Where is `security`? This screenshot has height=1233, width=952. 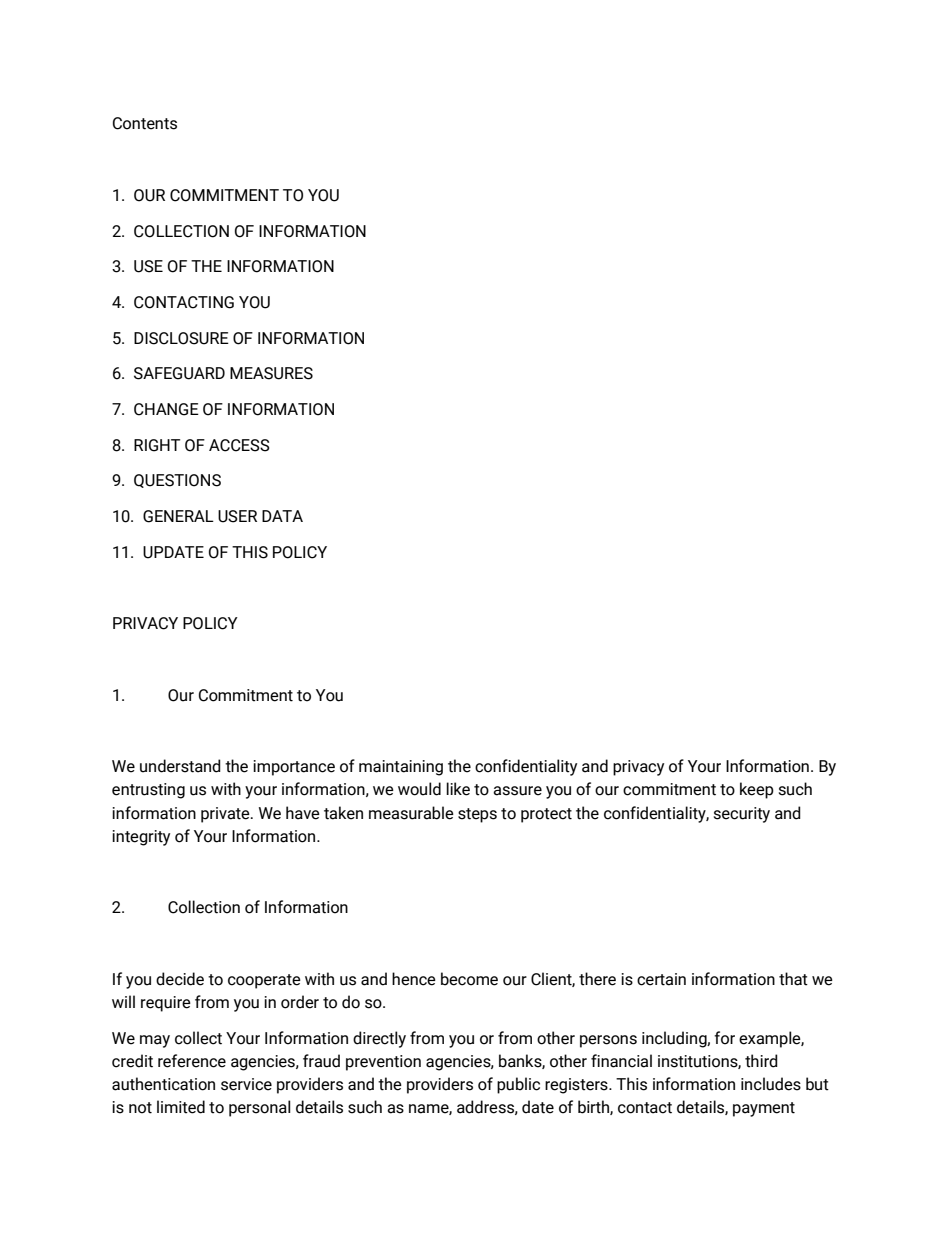
security is located at coordinates (742, 815).
